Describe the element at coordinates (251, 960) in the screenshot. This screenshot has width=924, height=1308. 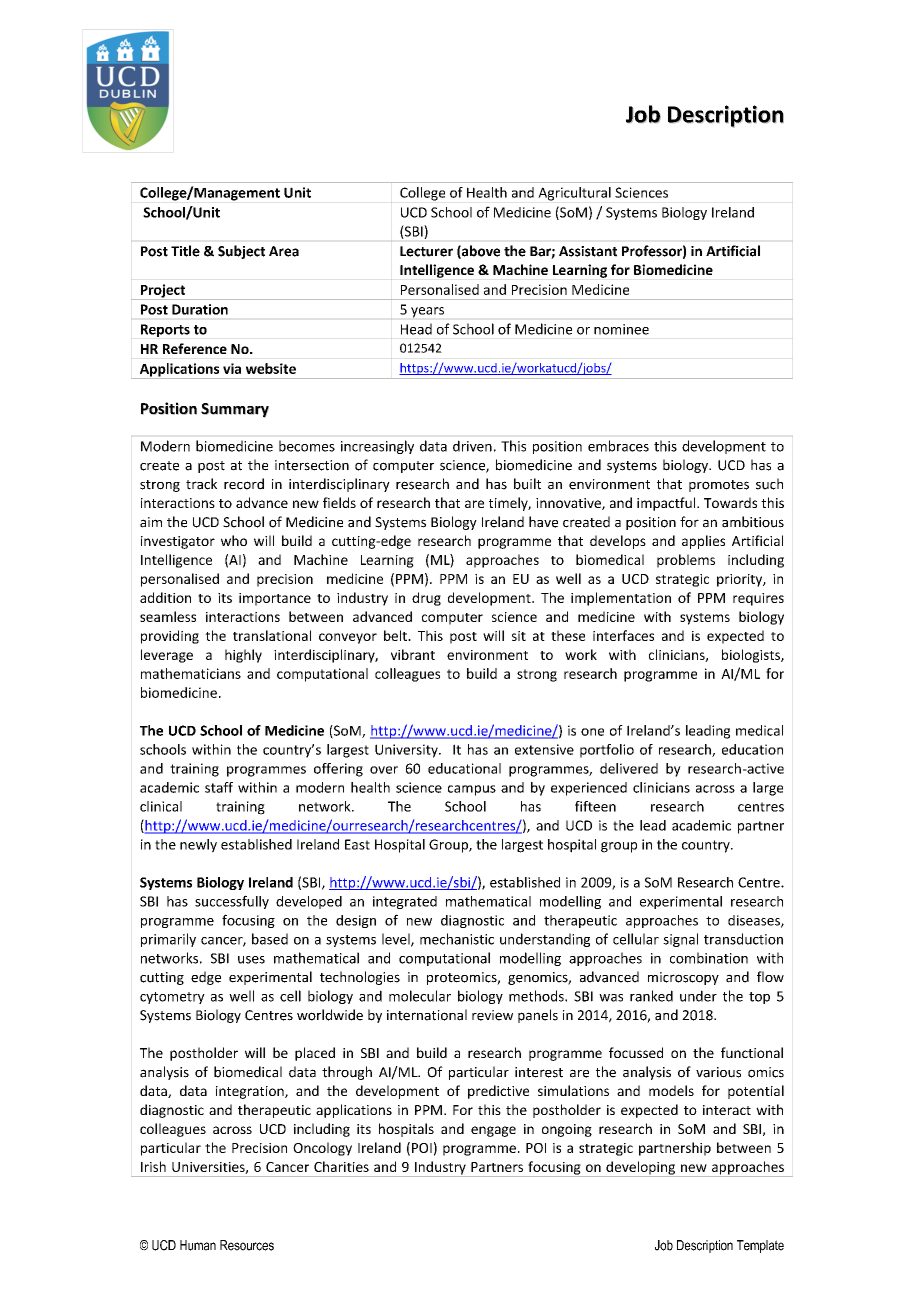
I see `uses` at that location.
